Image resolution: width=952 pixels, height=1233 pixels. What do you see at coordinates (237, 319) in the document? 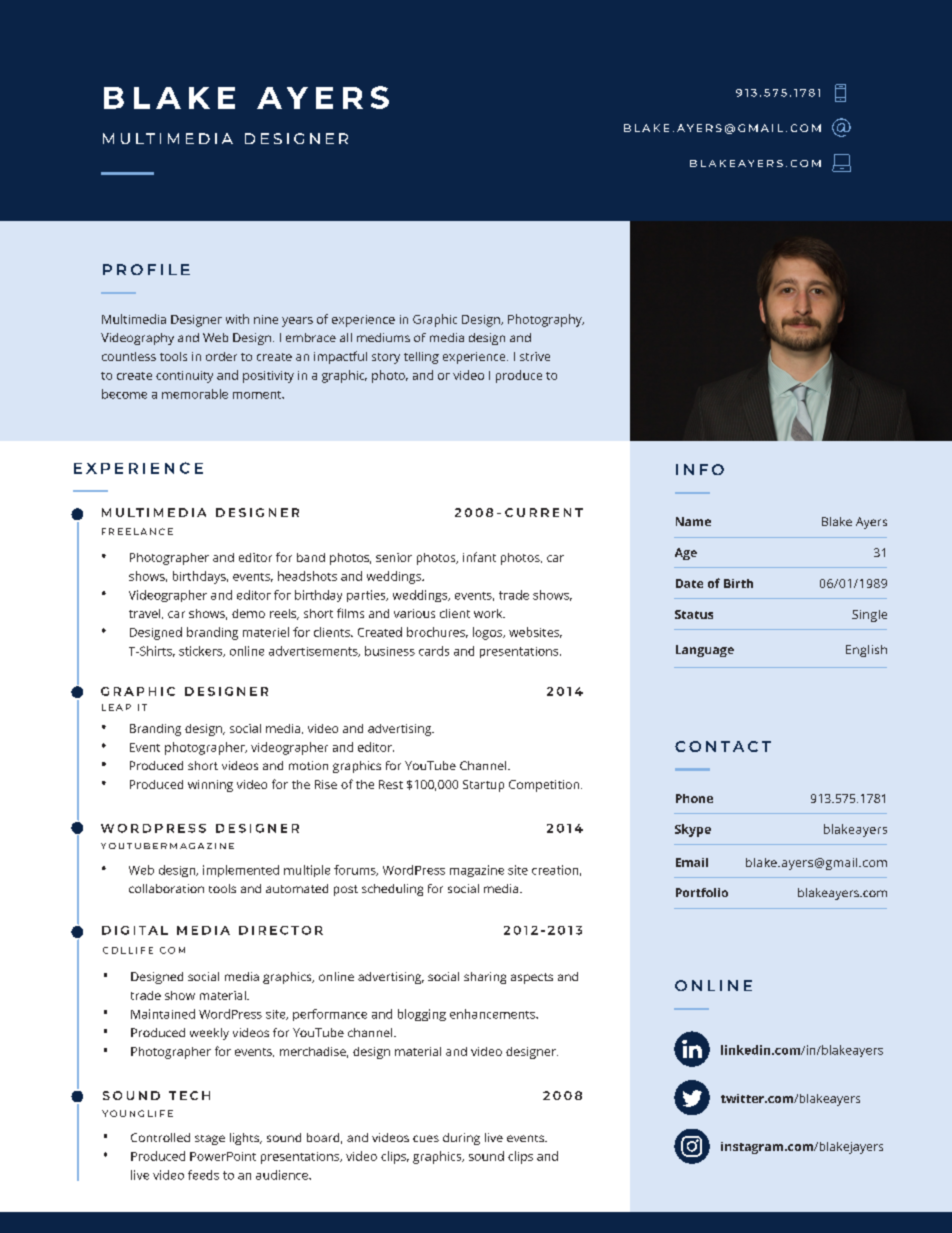
I see `with` at bounding box center [237, 319].
